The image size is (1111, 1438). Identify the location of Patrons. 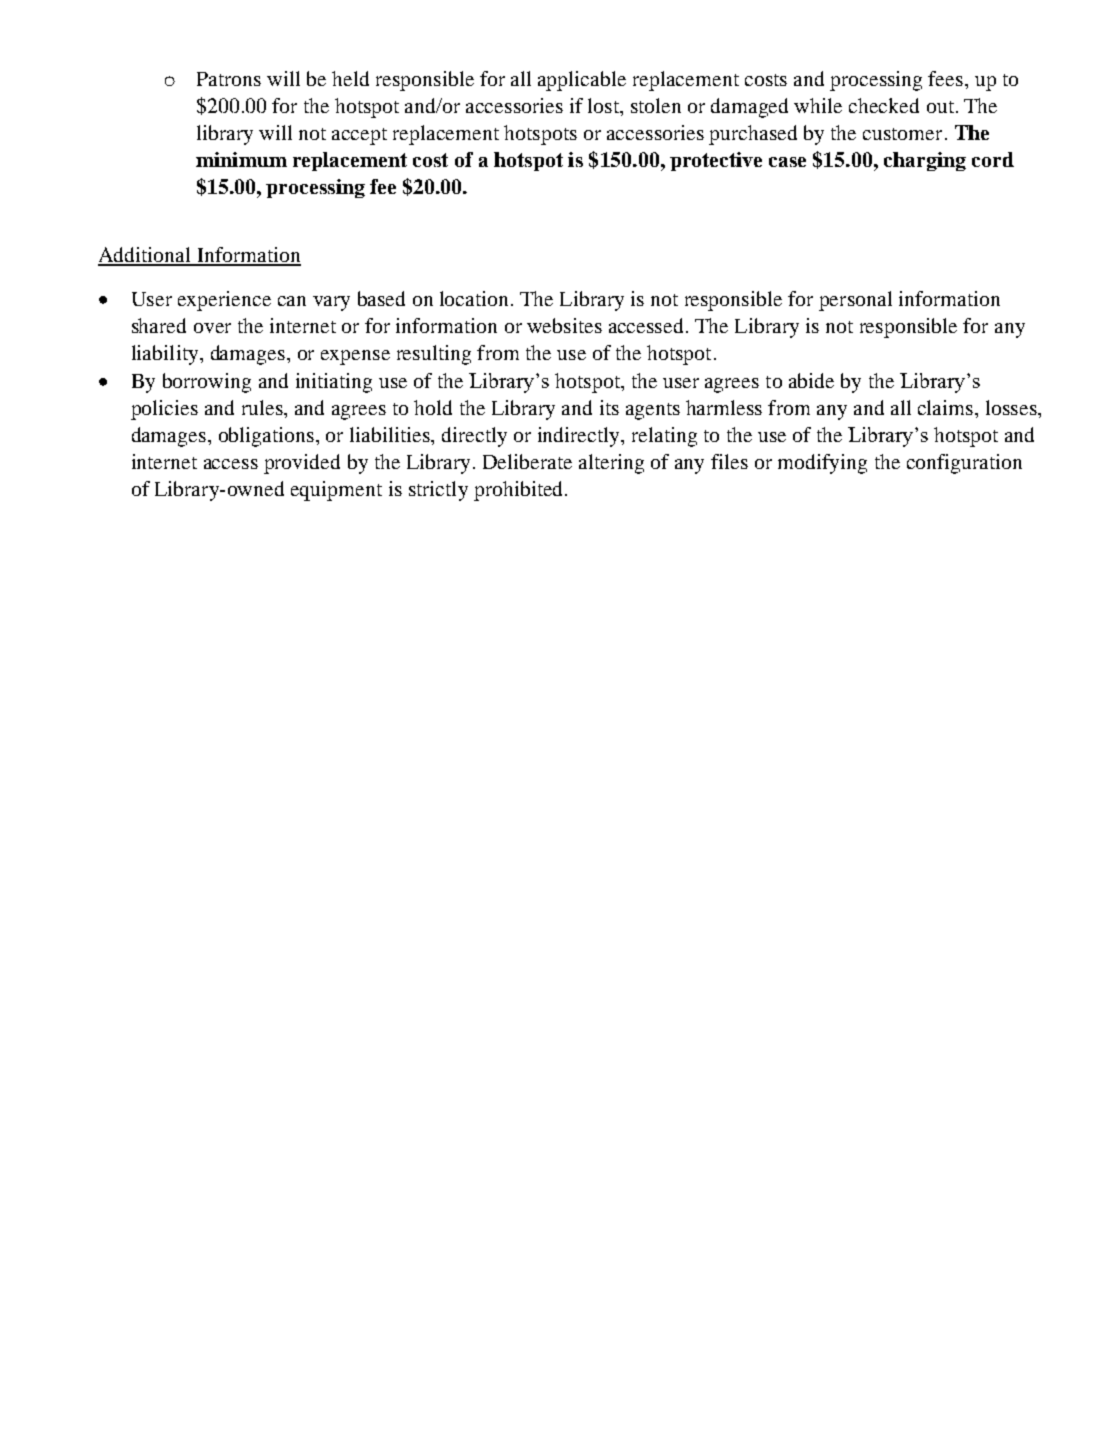
(229, 79).
